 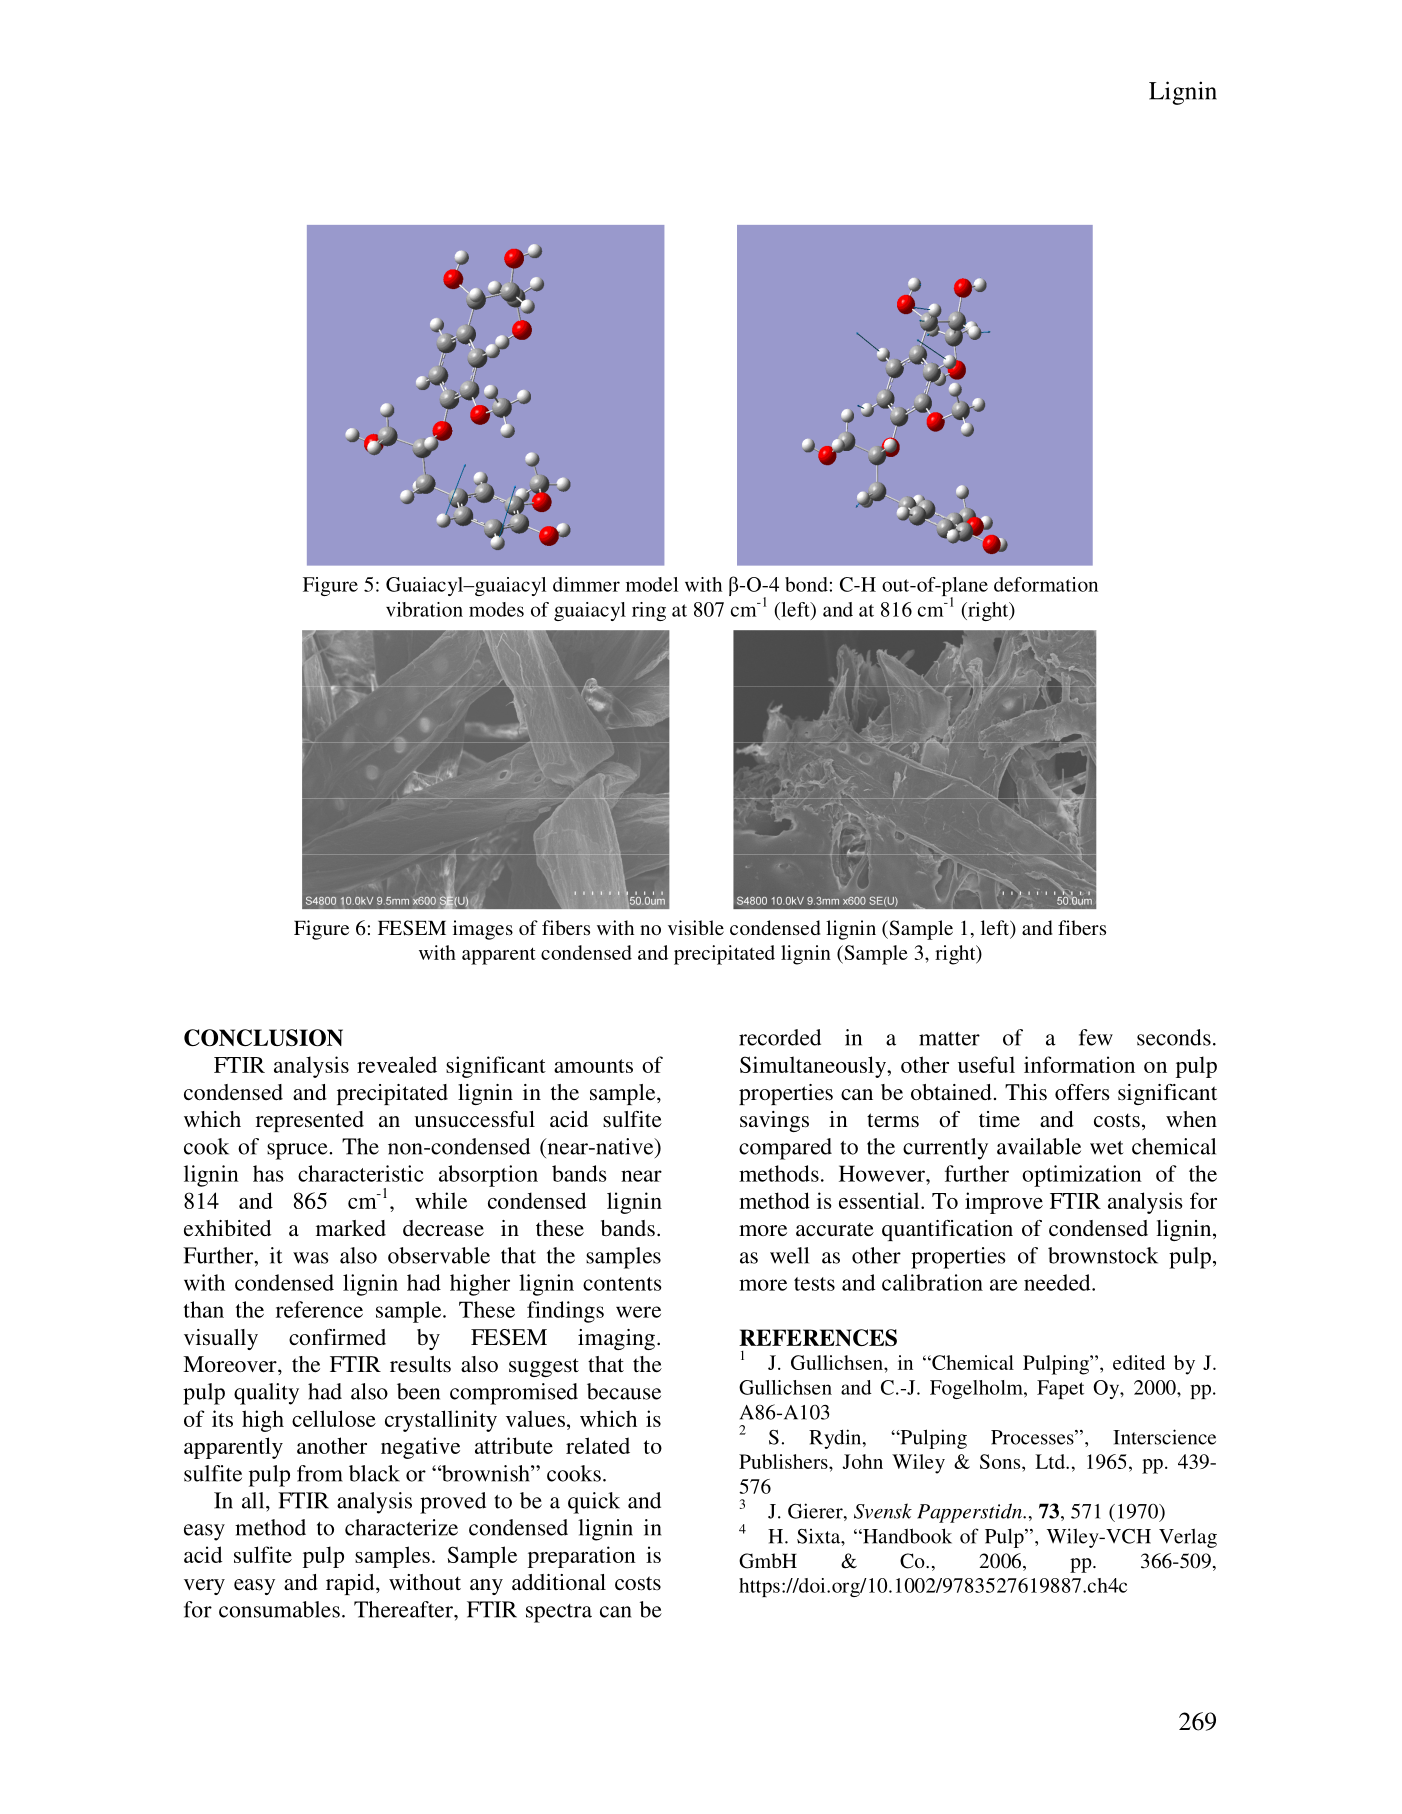 What do you see at coordinates (337, 1337) in the screenshot?
I see `confirmed` at bounding box center [337, 1337].
